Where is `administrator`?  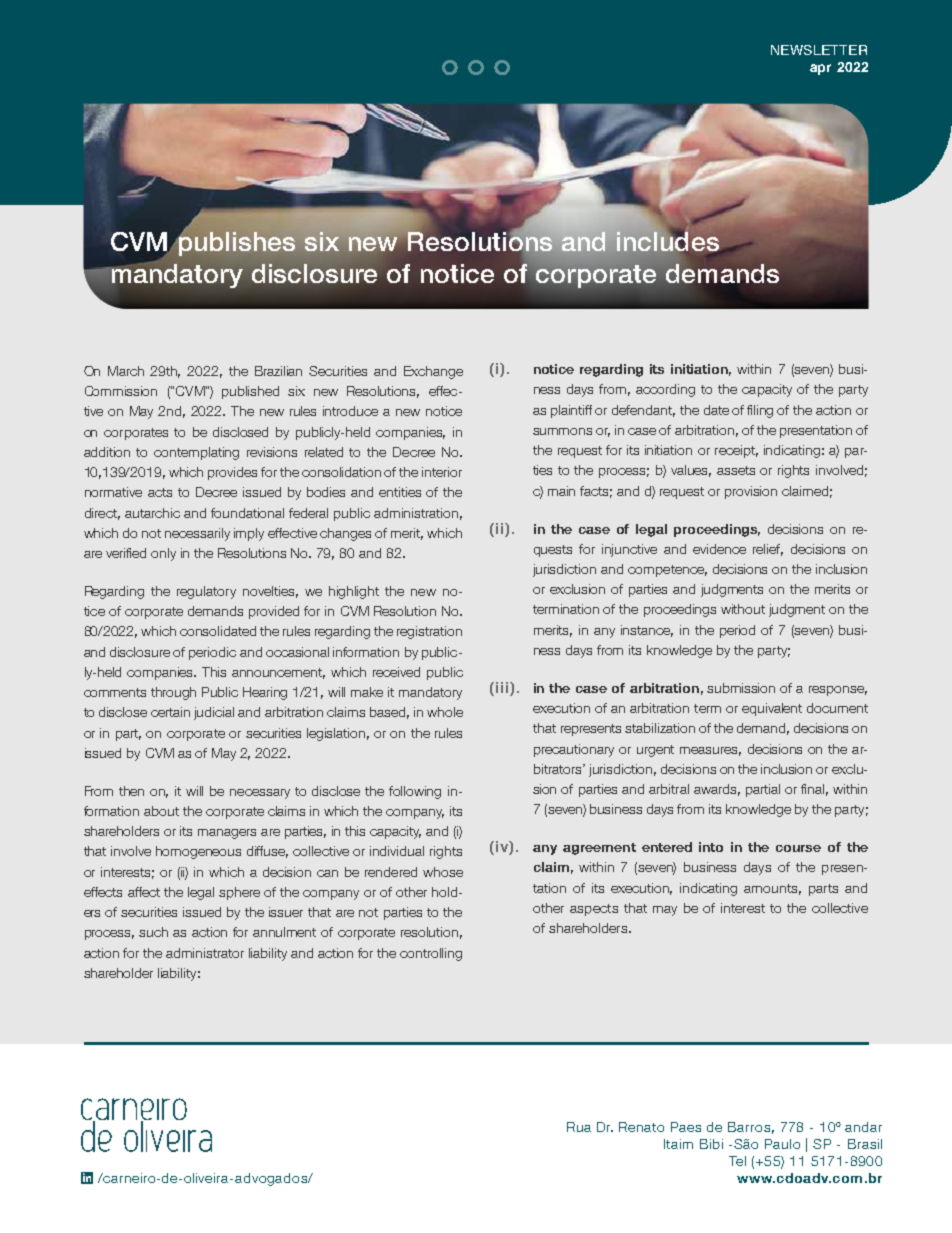
administrator is located at coordinates (205, 953).
